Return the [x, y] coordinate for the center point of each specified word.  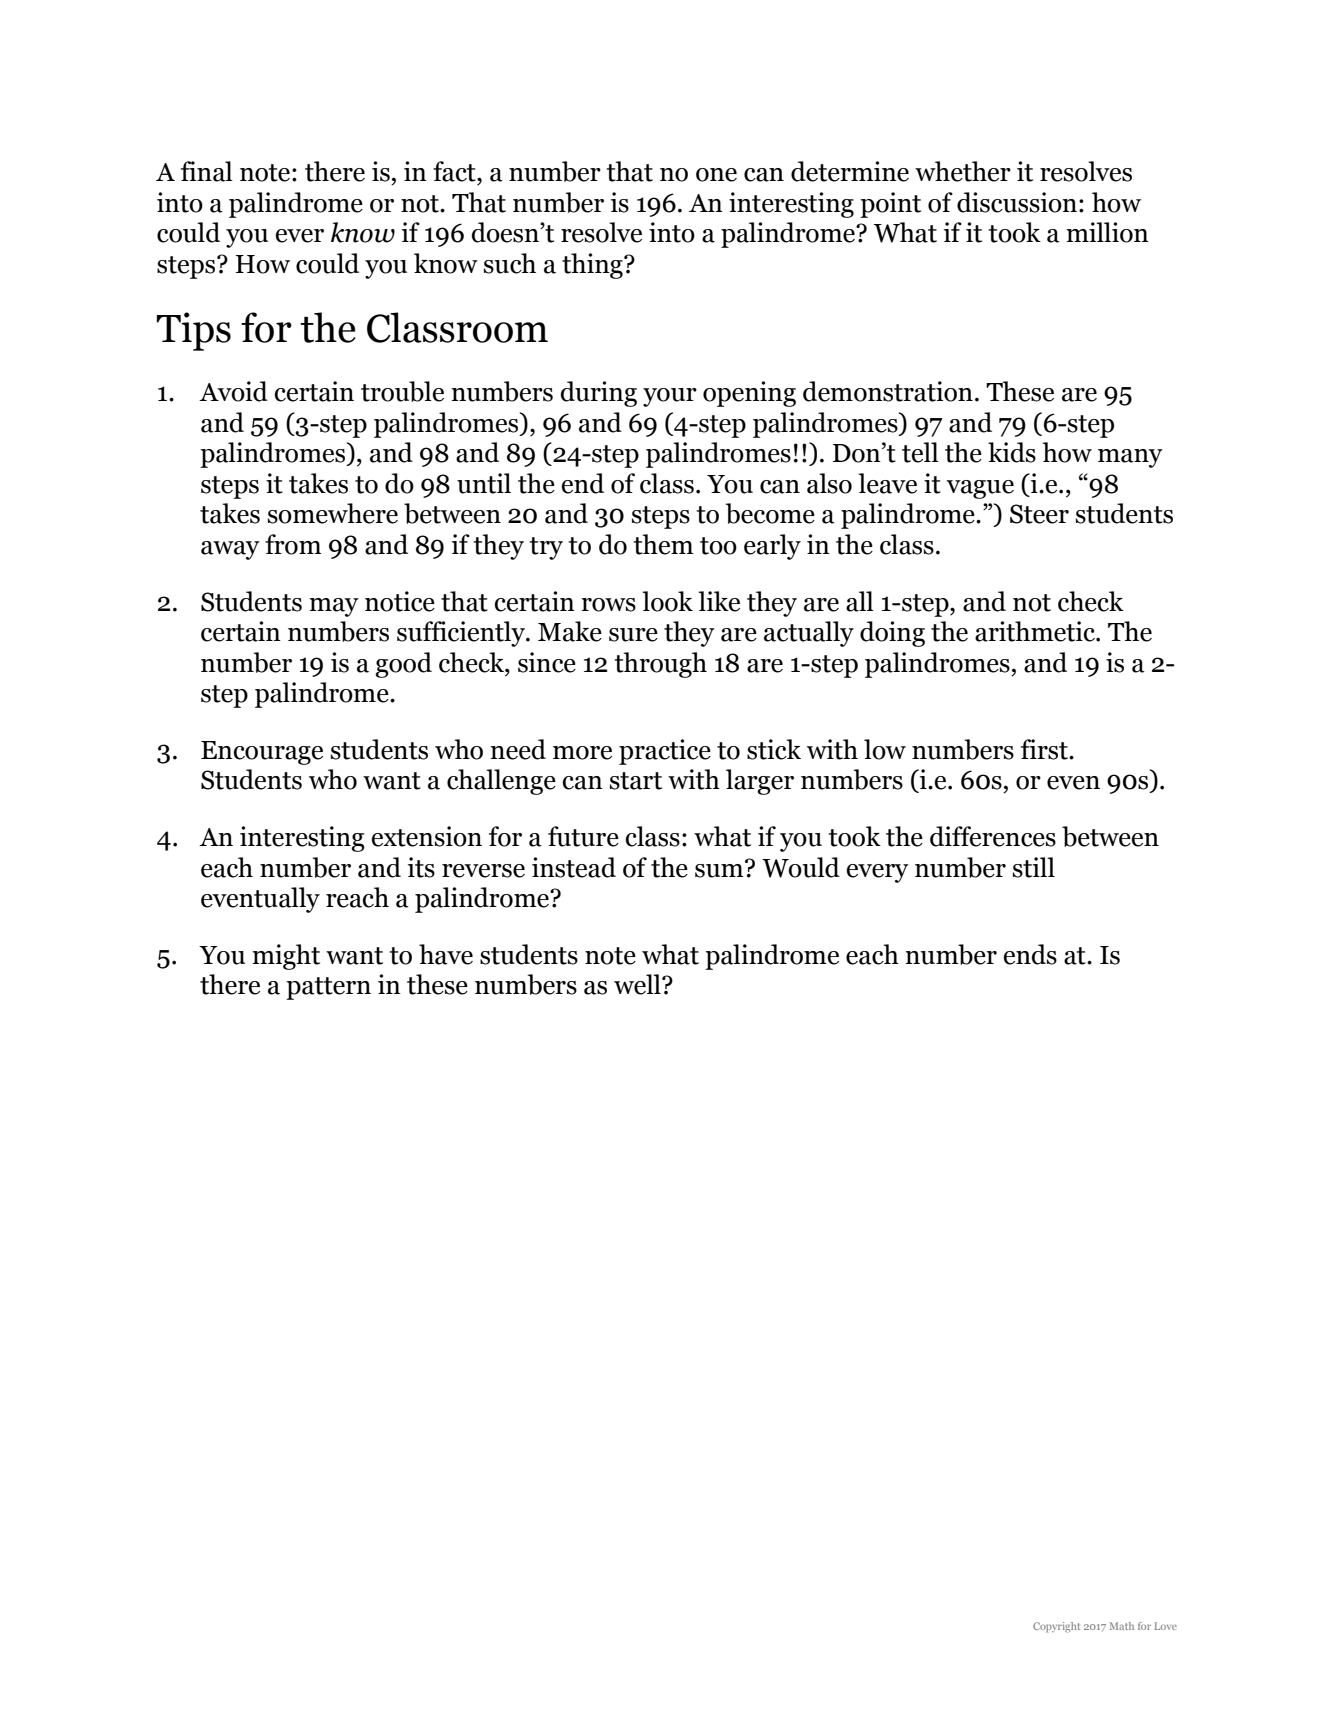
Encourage [262, 753]
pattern [328, 988]
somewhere [333, 513]
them [664, 544]
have [446, 954]
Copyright [1056, 1627]
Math [1122, 1626]
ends [1030, 954]
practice [665, 752]
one [716, 175]
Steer [1039, 514]
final [207, 171]
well [638, 984]
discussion [1017, 202]
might [286, 957]
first [1045, 749]
